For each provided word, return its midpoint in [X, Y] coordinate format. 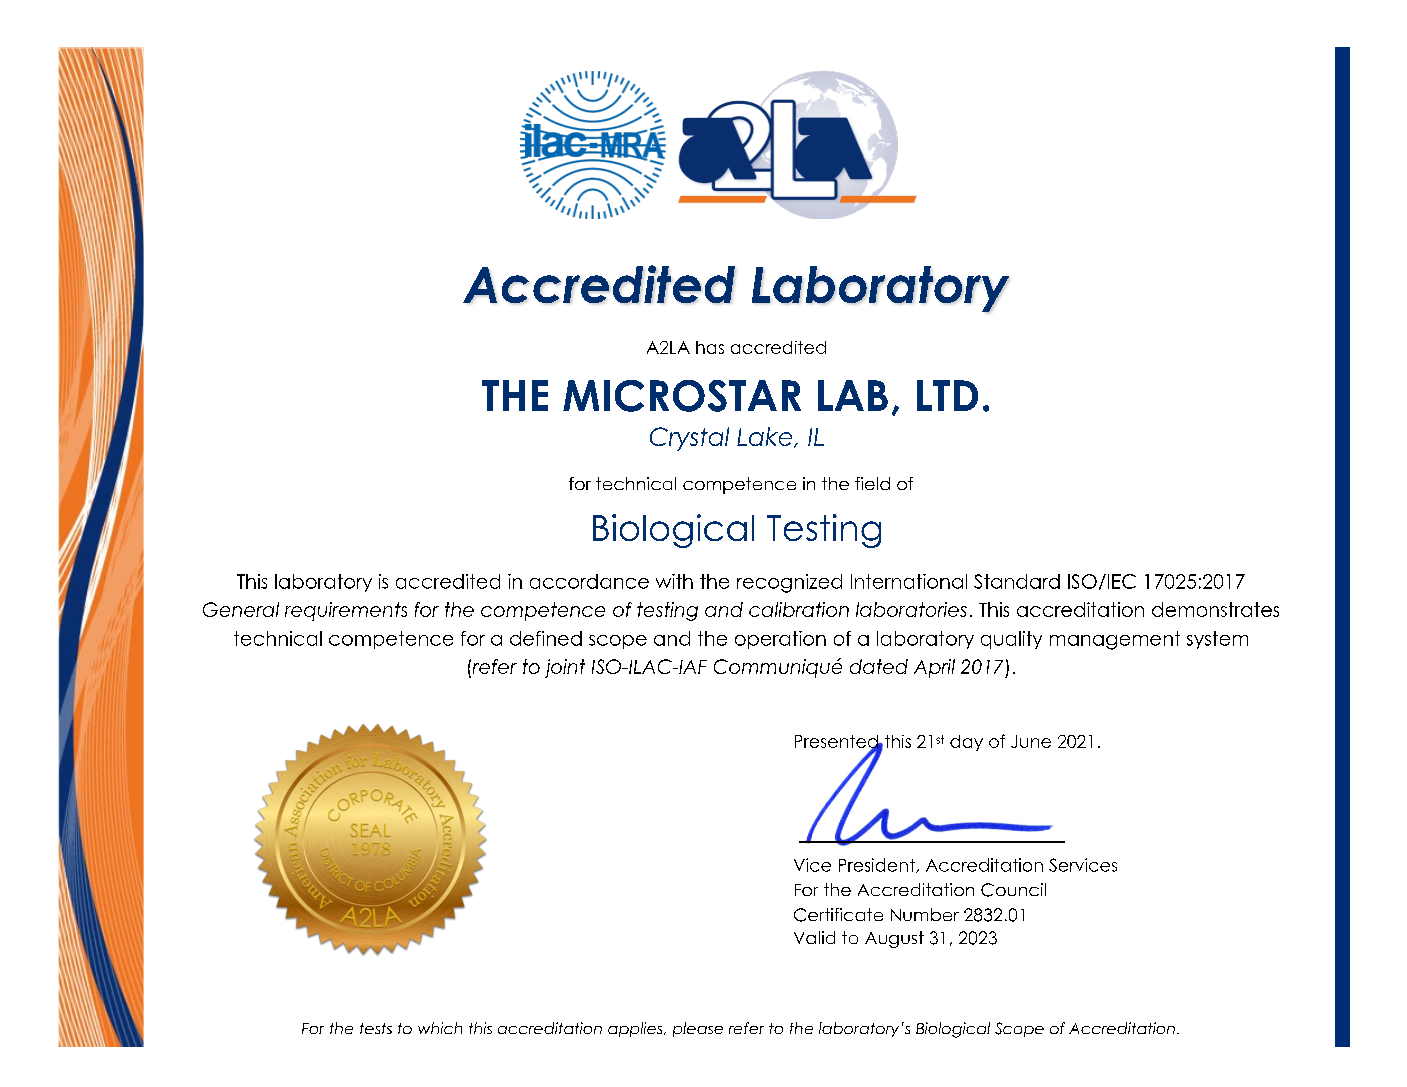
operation [780, 640]
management [1115, 640]
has [710, 347]
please [698, 1029]
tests [376, 1028]
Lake [766, 437]
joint [565, 668]
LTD [947, 395]
